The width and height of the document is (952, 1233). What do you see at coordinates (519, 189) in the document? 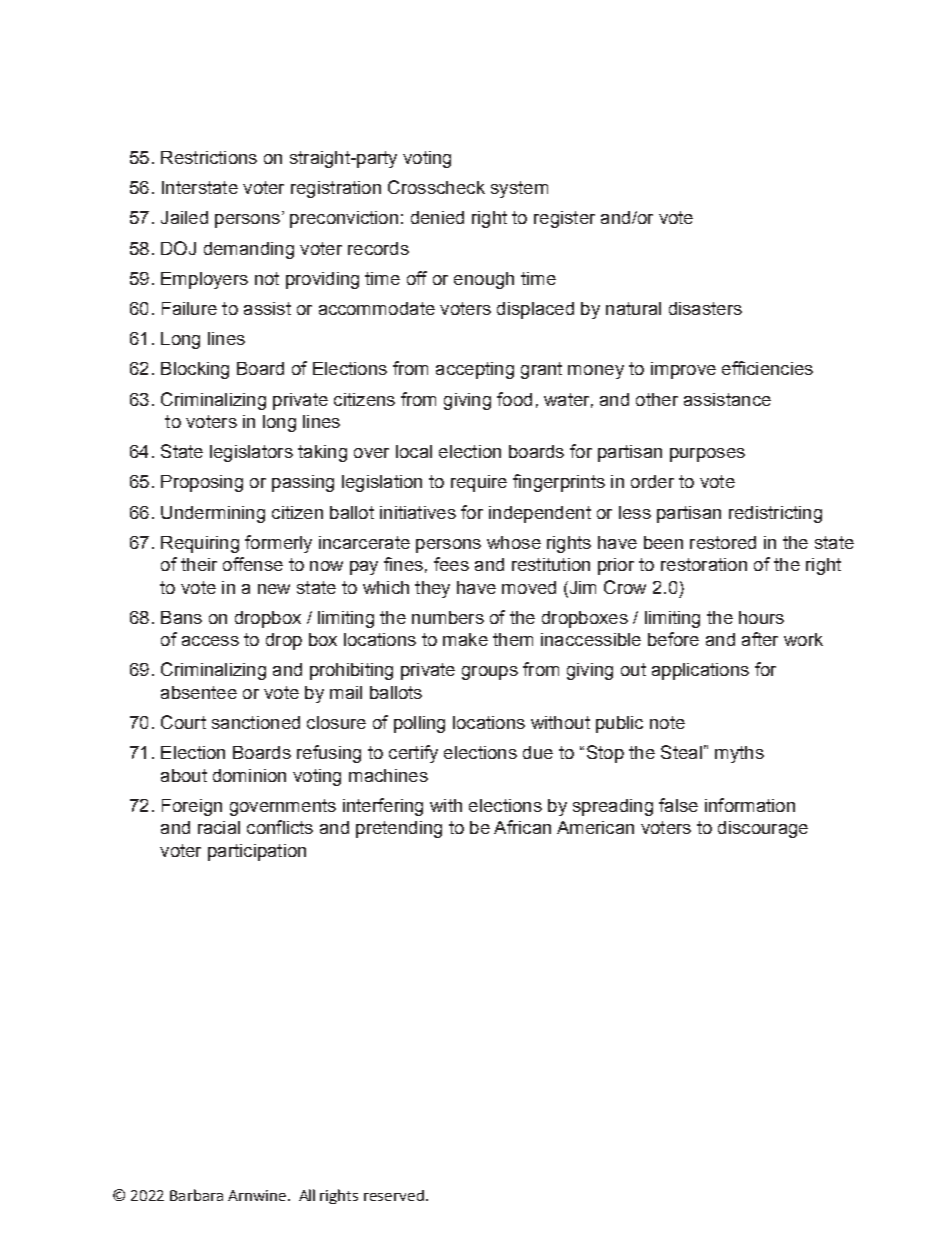
I see `system` at bounding box center [519, 189].
